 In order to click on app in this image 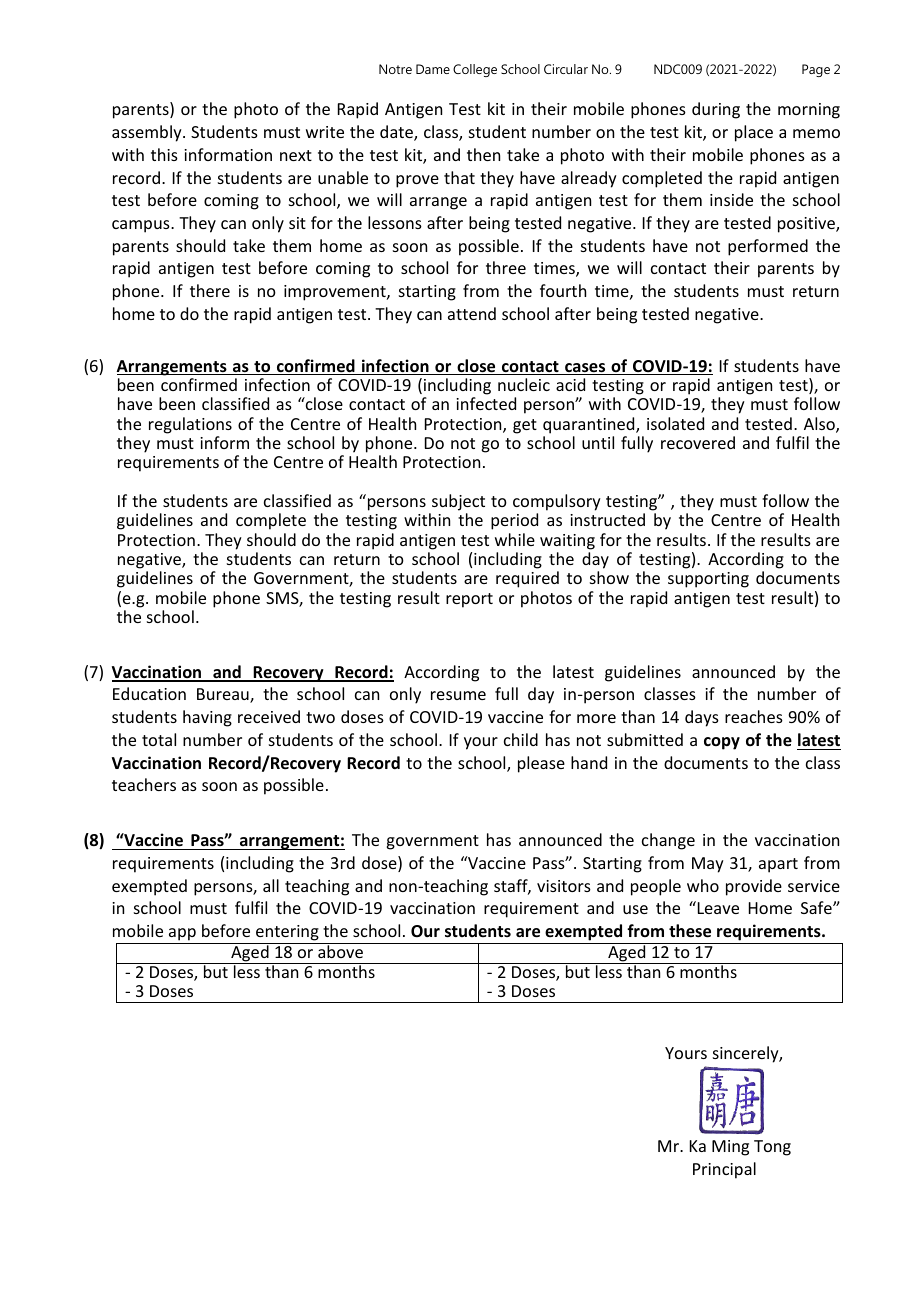, I will do `click(182, 936)`.
